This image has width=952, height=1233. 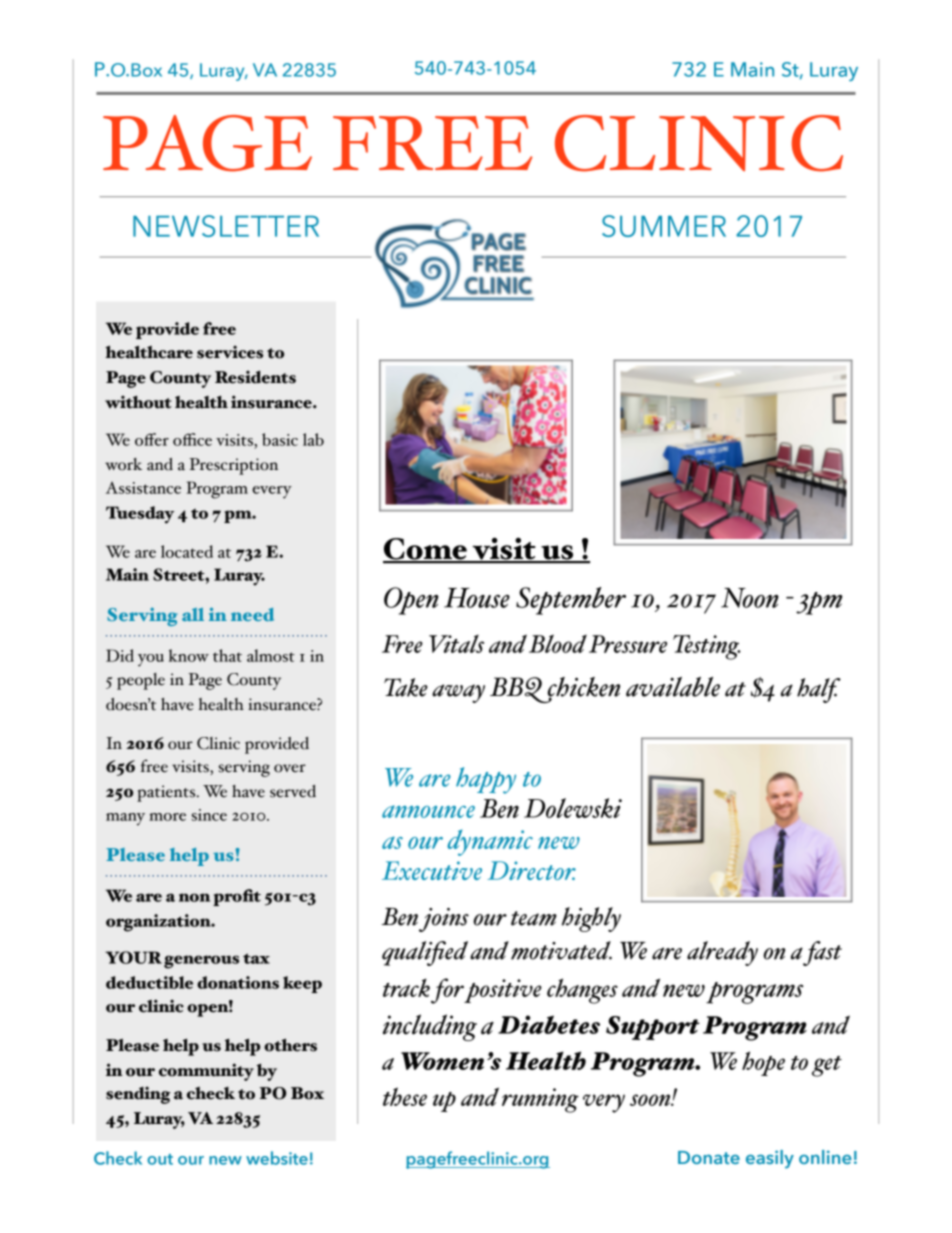 I want to click on website, so click(x=277, y=1158).
